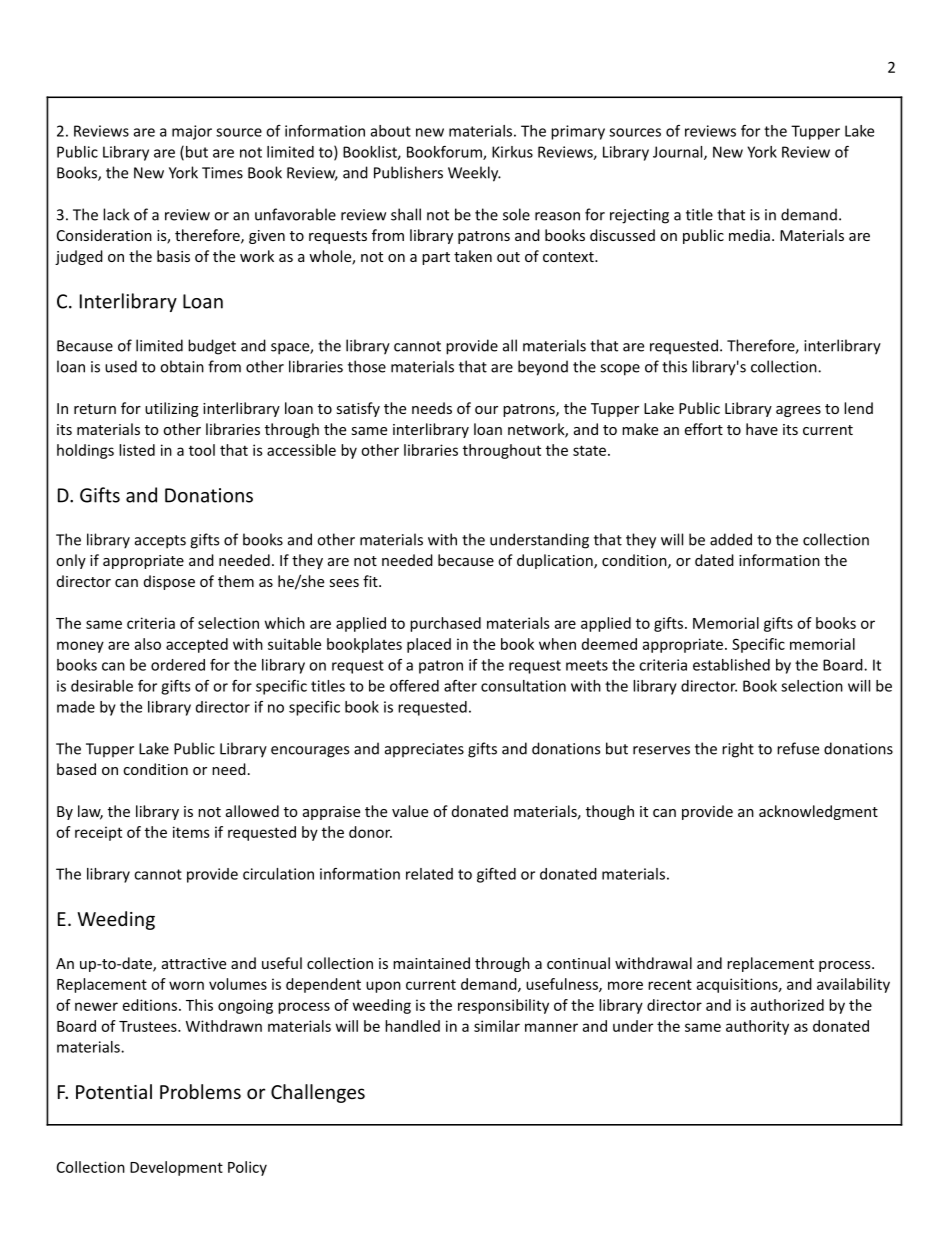 The image size is (952, 1233). What do you see at coordinates (496, 875) in the screenshot?
I see `gifted` at bounding box center [496, 875].
